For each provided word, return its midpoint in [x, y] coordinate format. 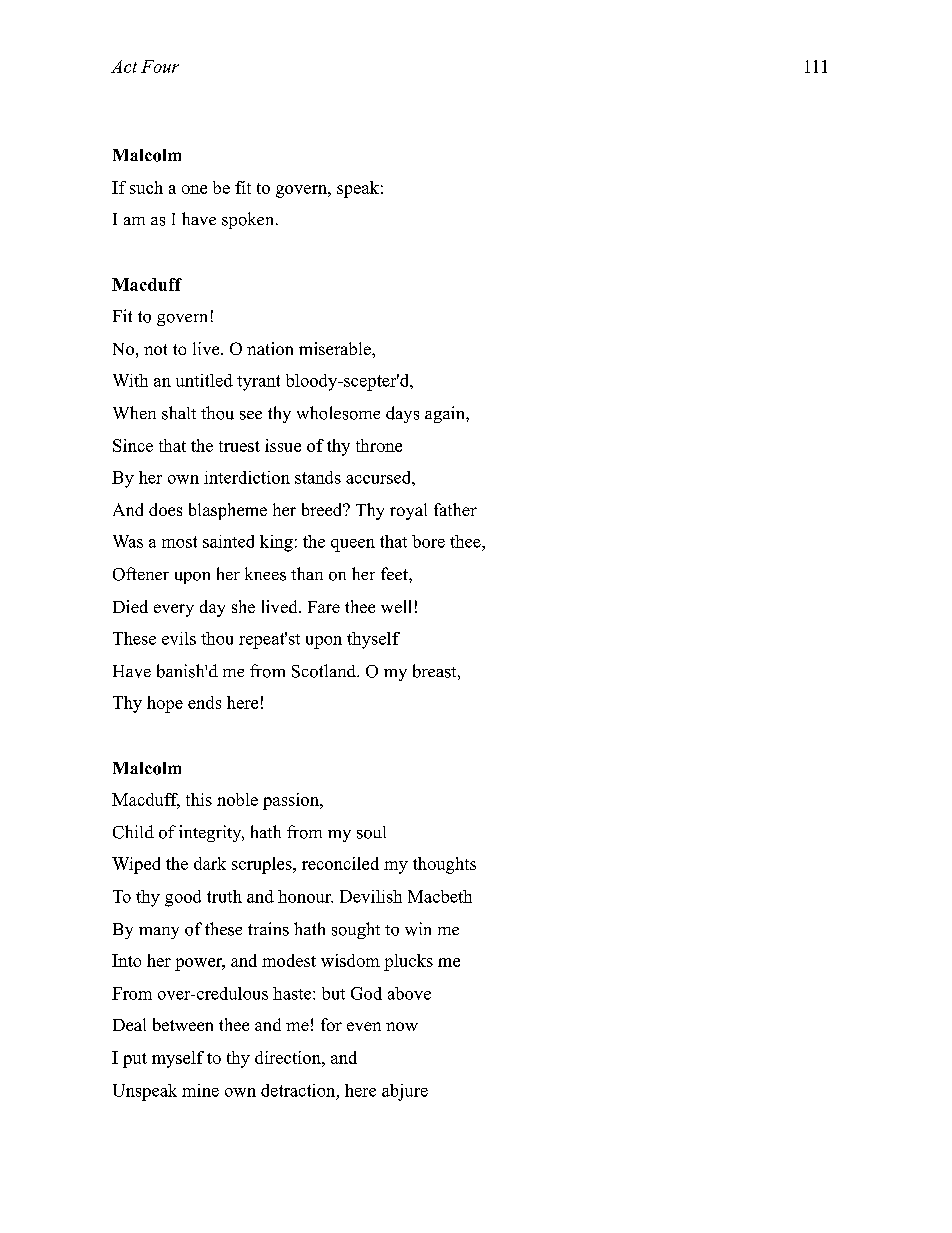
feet [395, 573]
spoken [249, 220]
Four [160, 66]
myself [178, 1059]
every [174, 610]
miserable [336, 348]
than [307, 573]
